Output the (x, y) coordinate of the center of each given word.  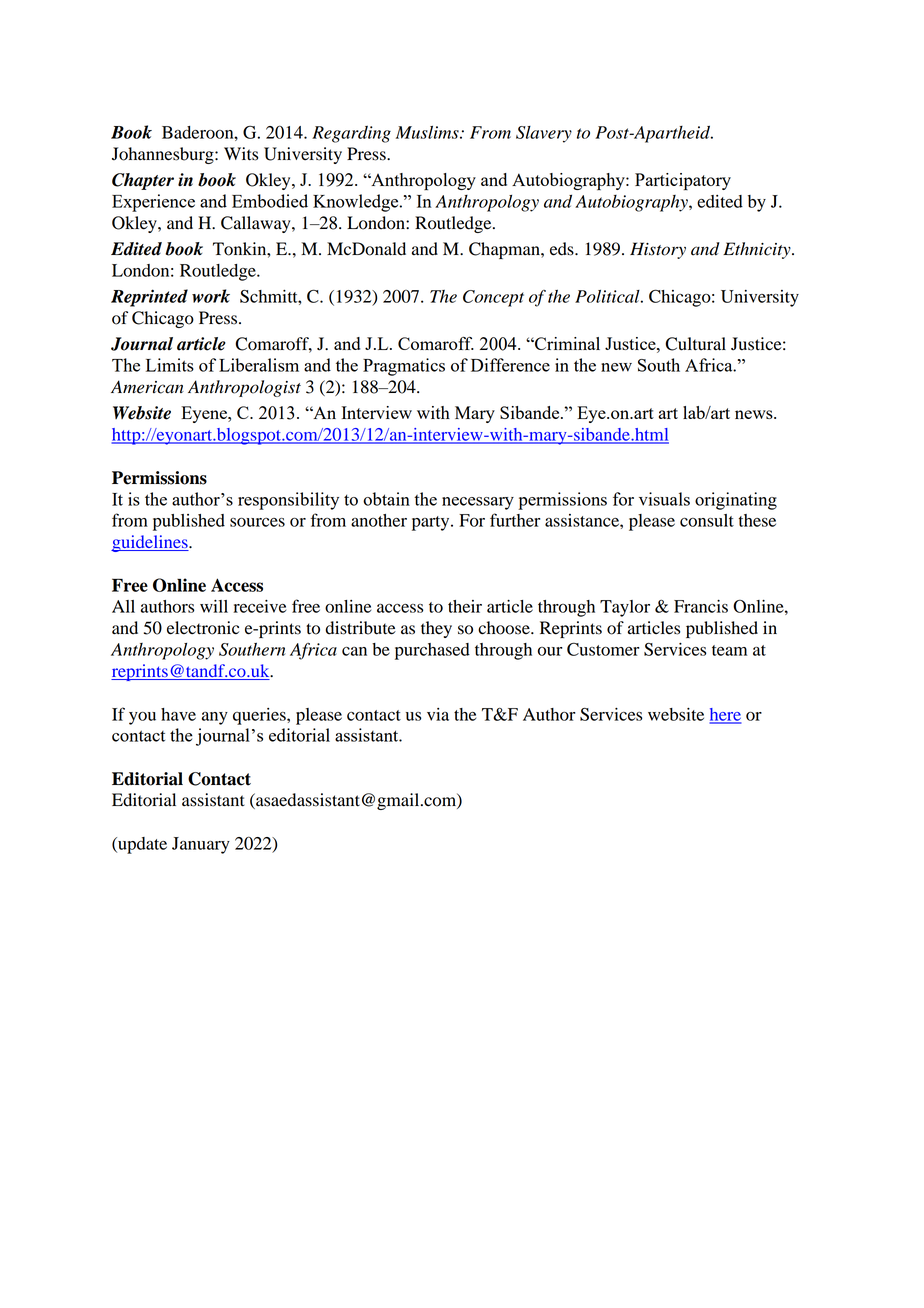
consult (707, 520)
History (658, 250)
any (215, 718)
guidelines (150, 543)
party (432, 523)
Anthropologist (244, 388)
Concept (493, 298)
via (438, 714)
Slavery (544, 134)
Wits (241, 154)
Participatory (683, 181)
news (755, 414)
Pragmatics (404, 367)
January (201, 845)
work (211, 296)
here (725, 715)
